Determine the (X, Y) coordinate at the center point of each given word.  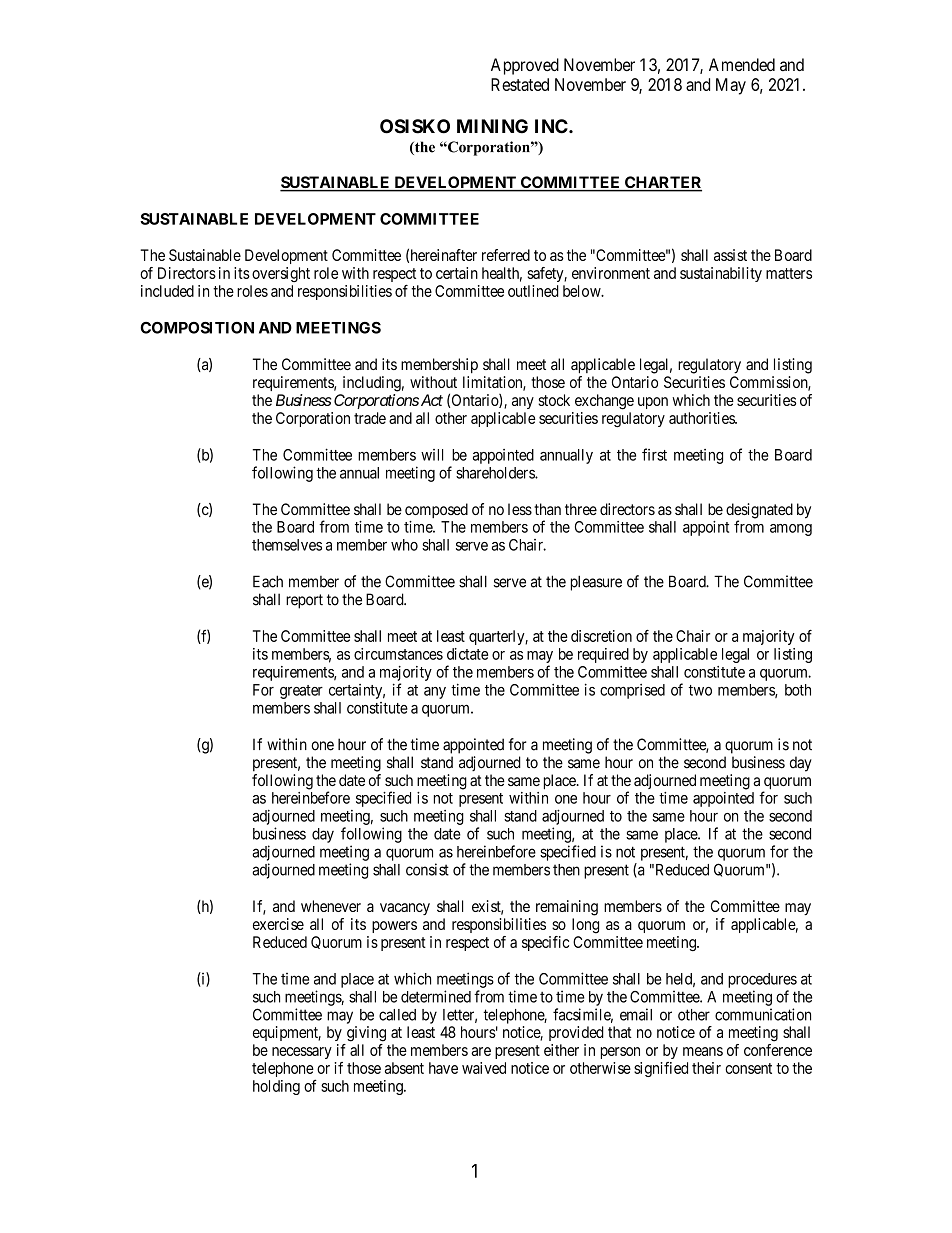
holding (276, 1087)
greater (301, 692)
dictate (467, 654)
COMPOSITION (197, 328)
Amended (742, 64)
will (432, 455)
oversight (281, 274)
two (700, 690)
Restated (520, 84)
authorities (702, 418)
